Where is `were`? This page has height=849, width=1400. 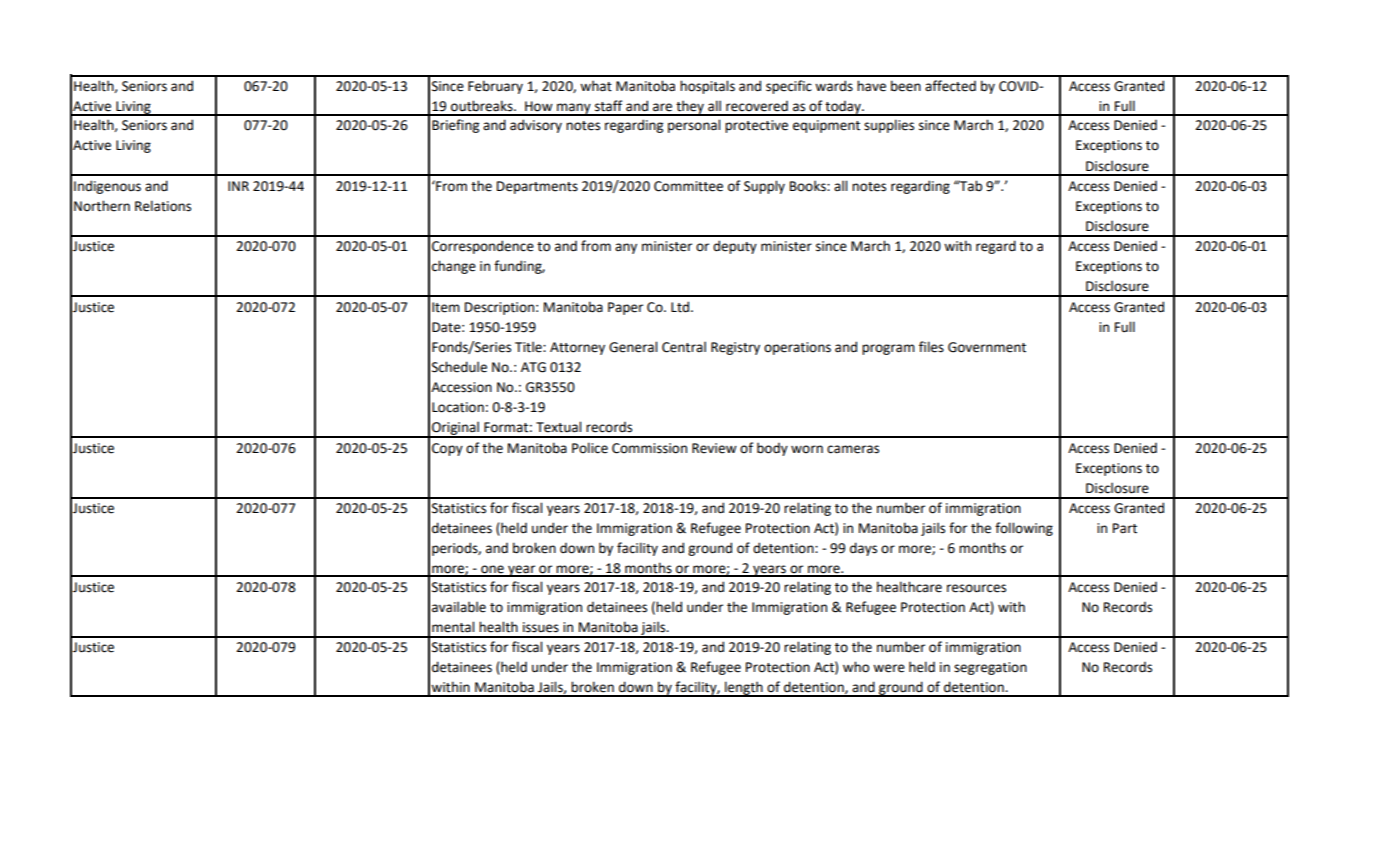
were is located at coordinates (889, 668).
